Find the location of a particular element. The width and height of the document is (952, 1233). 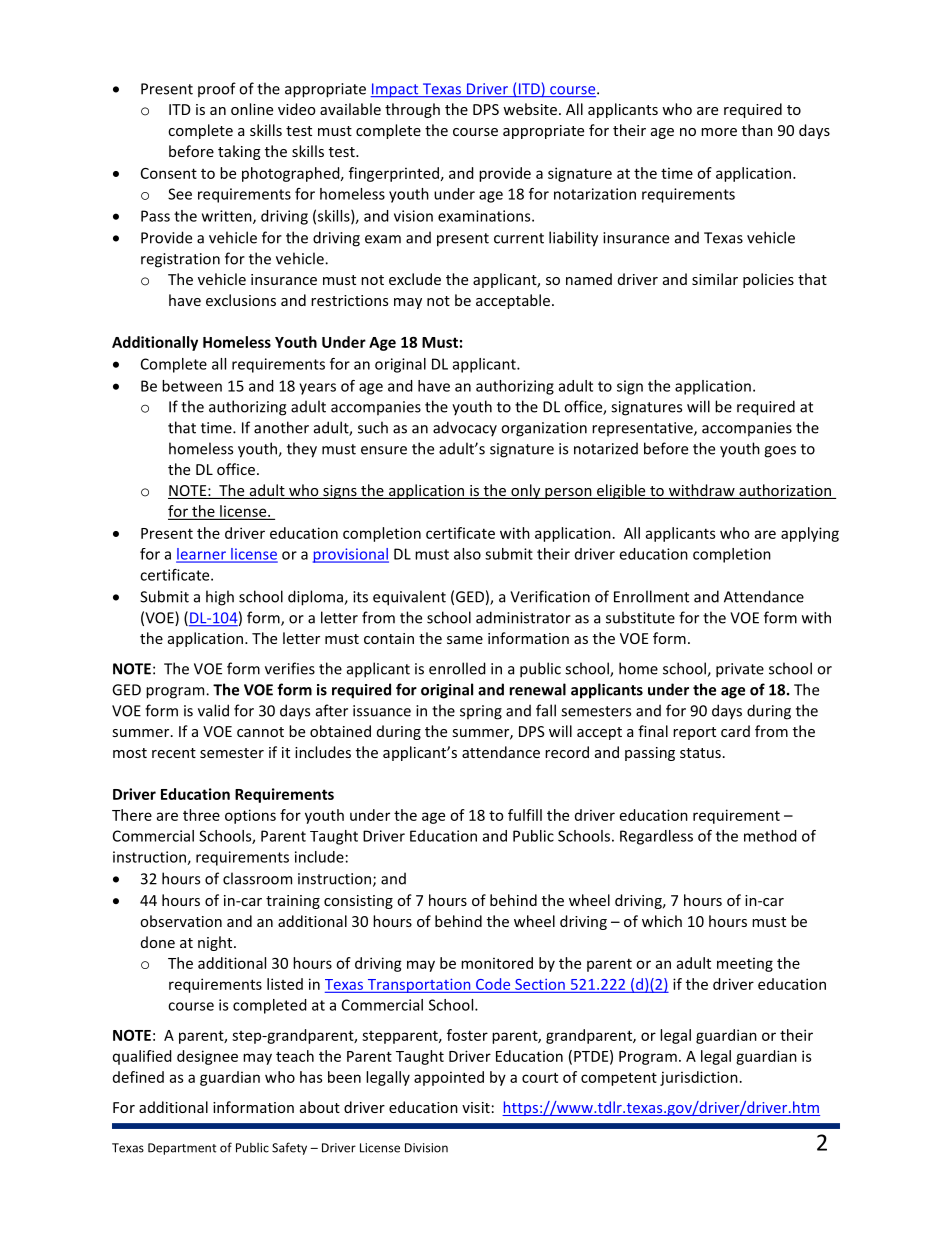

through is located at coordinates (412, 110).
